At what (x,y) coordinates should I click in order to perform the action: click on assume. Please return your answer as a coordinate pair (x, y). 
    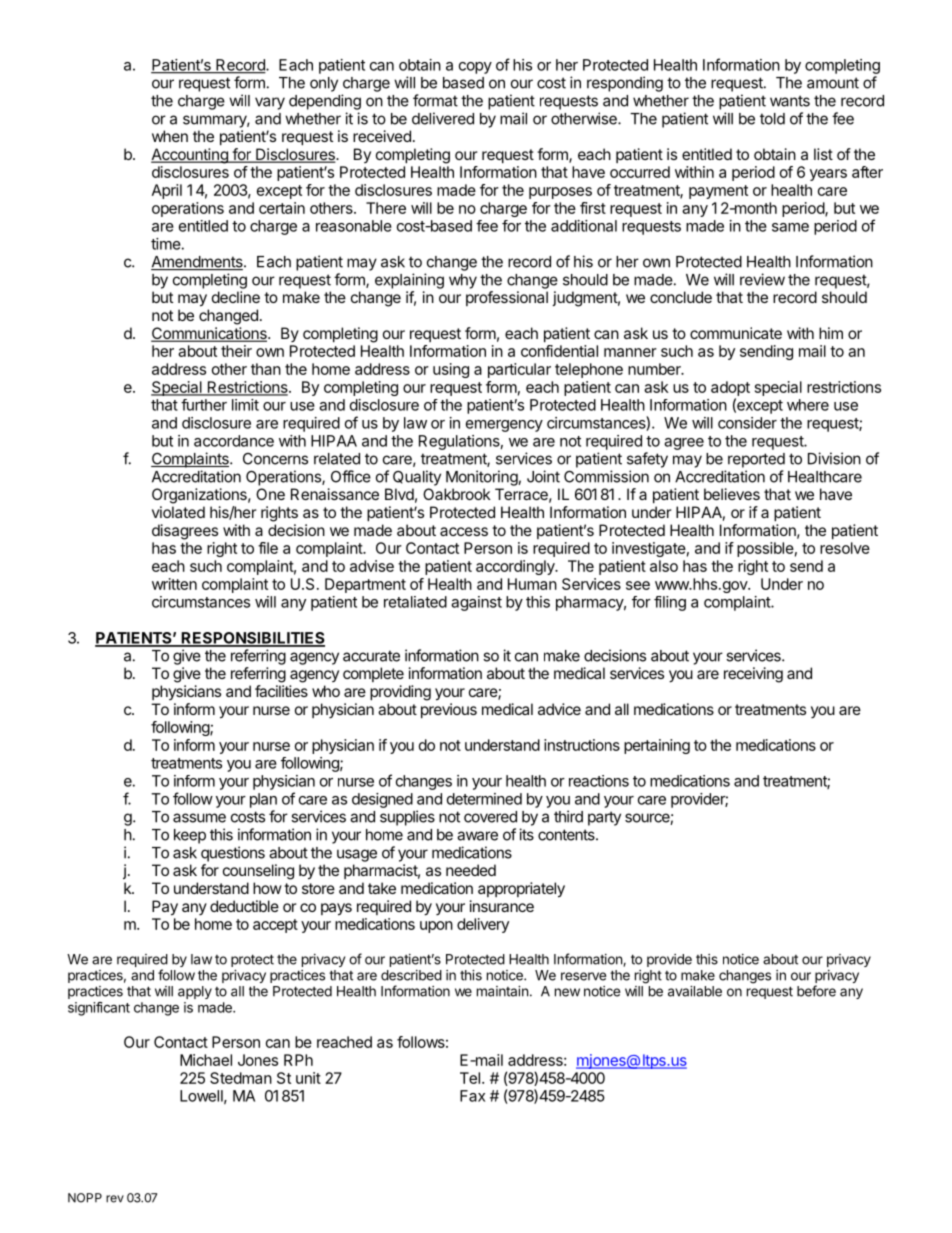
    Looking at the image, I should click on (199, 818).
